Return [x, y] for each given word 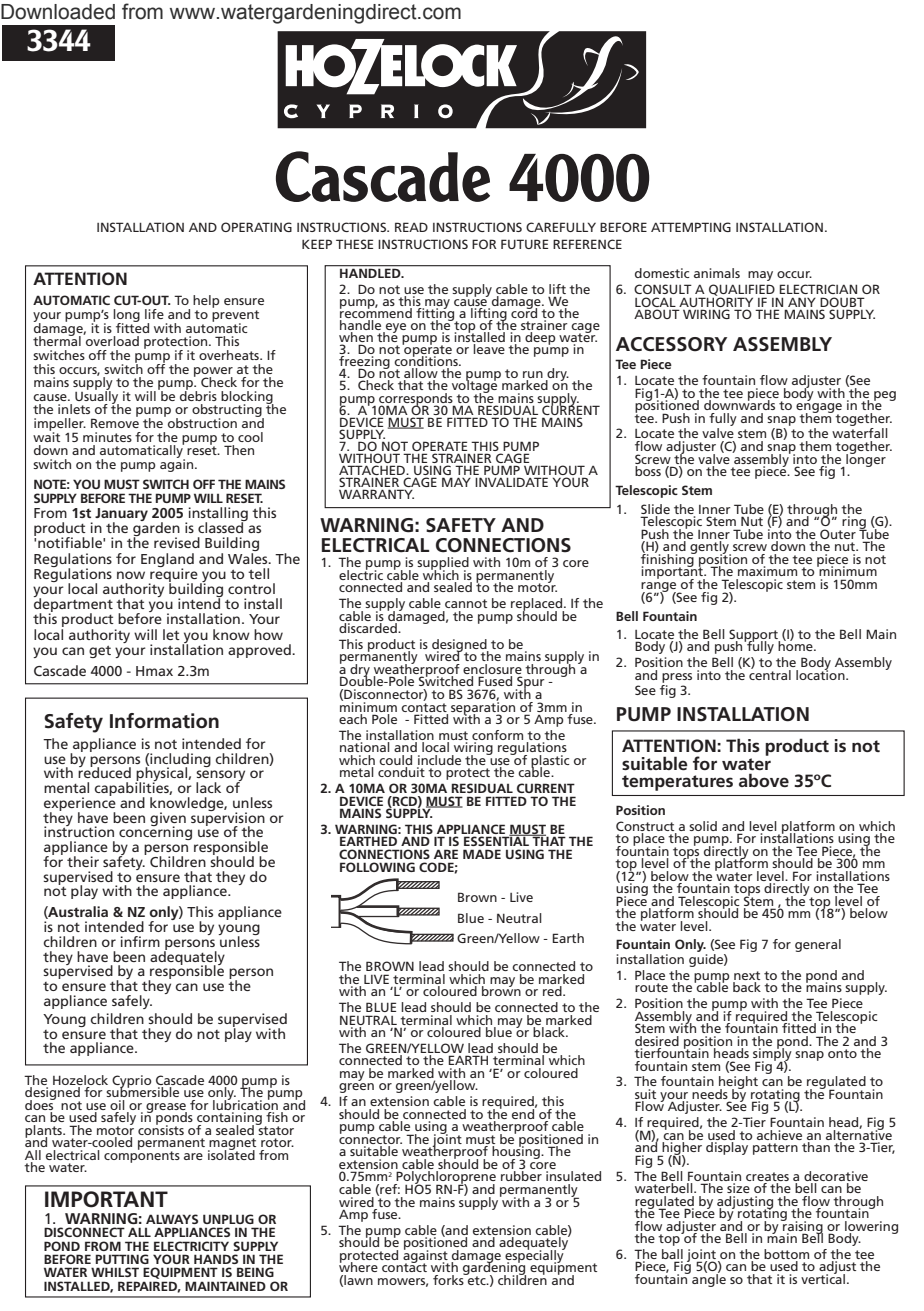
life [154, 314]
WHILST [115, 1272]
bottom [786, 1255]
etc [477, 1279]
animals [717, 273]
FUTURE [524, 244]
